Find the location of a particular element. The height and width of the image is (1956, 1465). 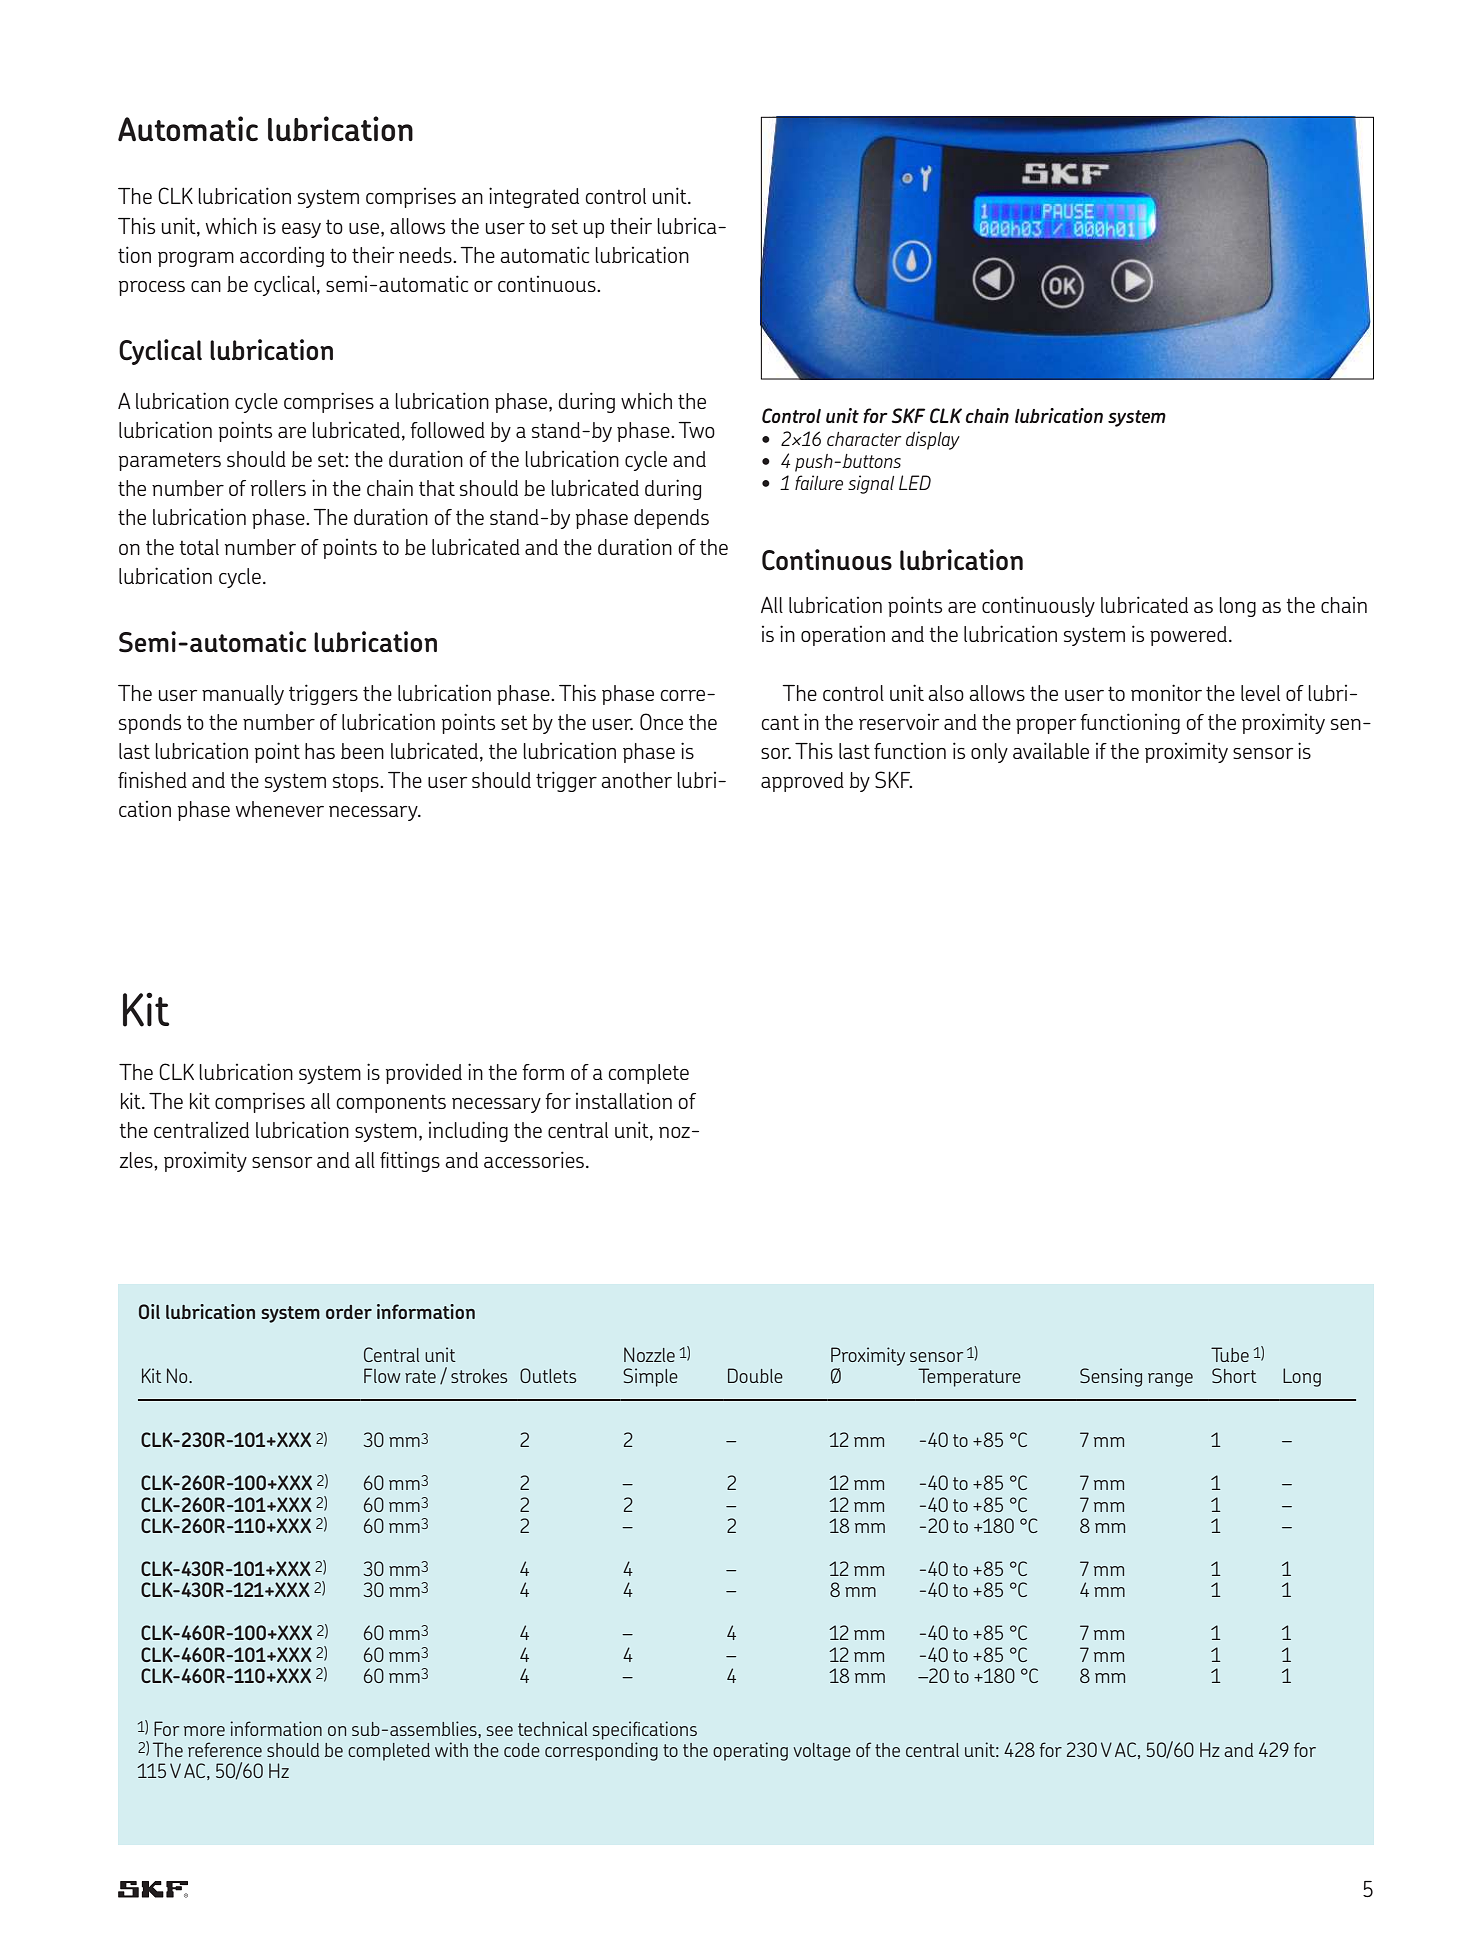

available is located at coordinates (1051, 750).
